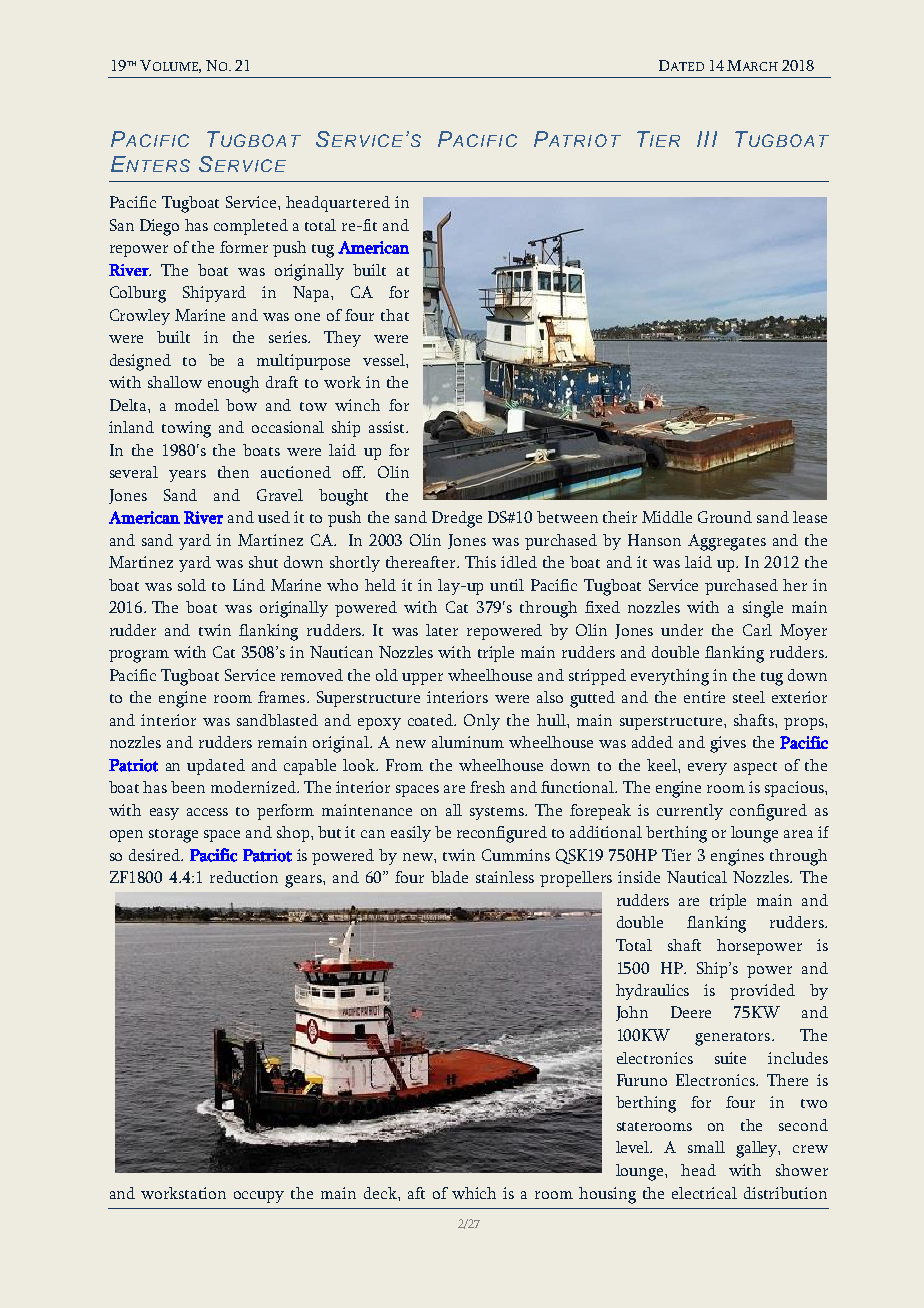  I want to click on Dredge, so click(457, 519).
